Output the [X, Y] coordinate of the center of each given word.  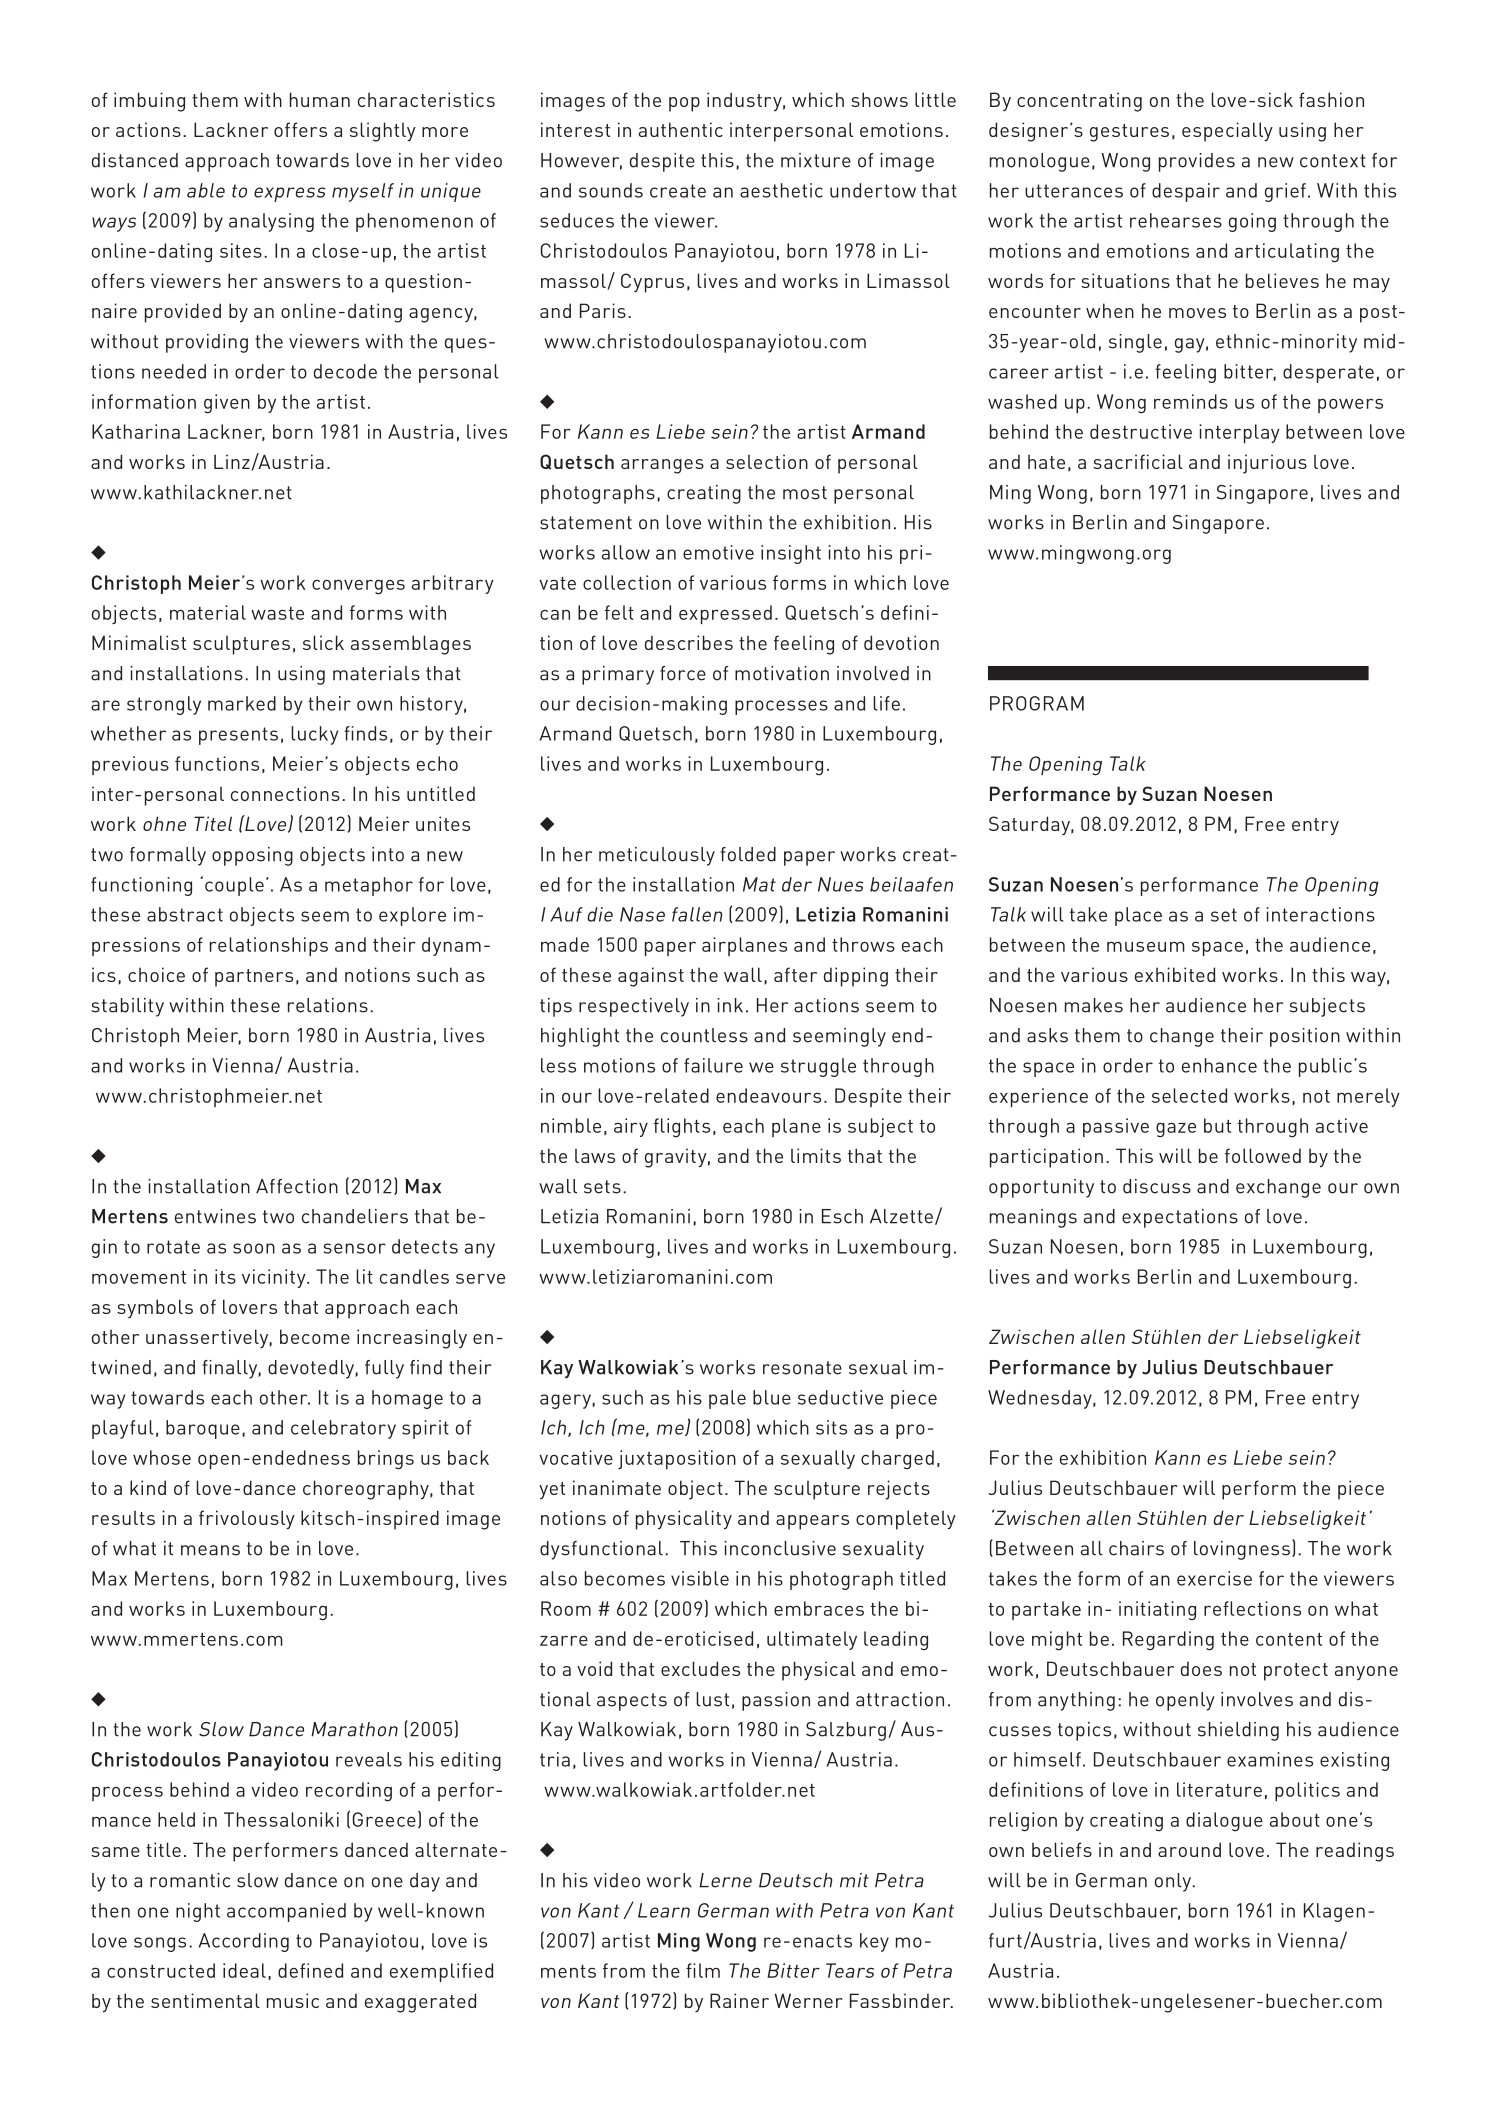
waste [277, 613]
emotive [718, 552]
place [1138, 916]
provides [1197, 162]
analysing [271, 222]
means [210, 1550]
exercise [1214, 1578]
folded [748, 854]
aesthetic [781, 190]
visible [700, 1578]
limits [816, 1155]
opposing [252, 856]
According [244, 1942]
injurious [1267, 464]
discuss [1157, 1186]
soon [254, 1248]
